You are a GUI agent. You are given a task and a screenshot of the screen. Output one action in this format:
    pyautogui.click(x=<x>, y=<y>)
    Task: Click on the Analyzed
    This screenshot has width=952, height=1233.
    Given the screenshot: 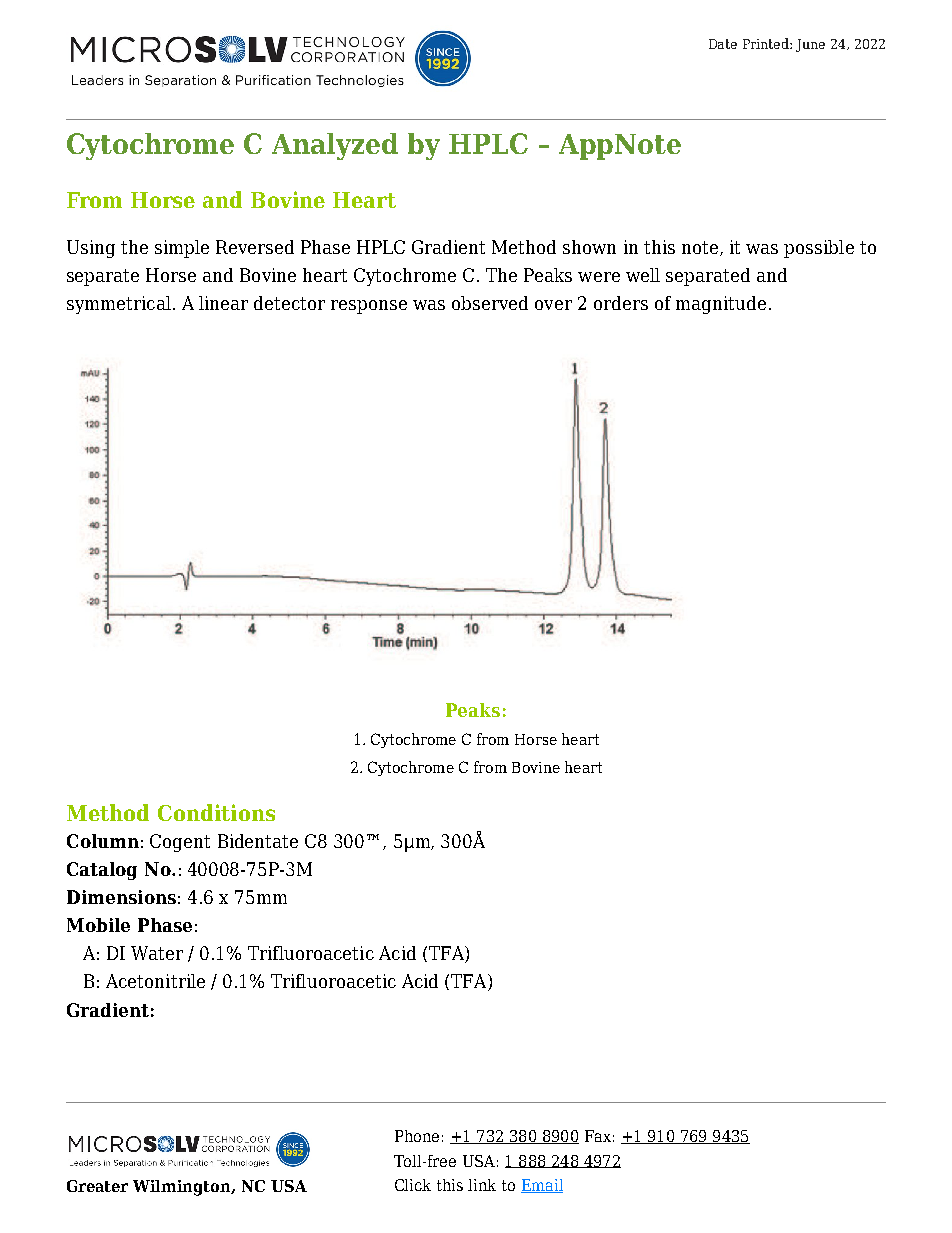 What is the action you would take?
    pyautogui.click(x=335, y=146)
